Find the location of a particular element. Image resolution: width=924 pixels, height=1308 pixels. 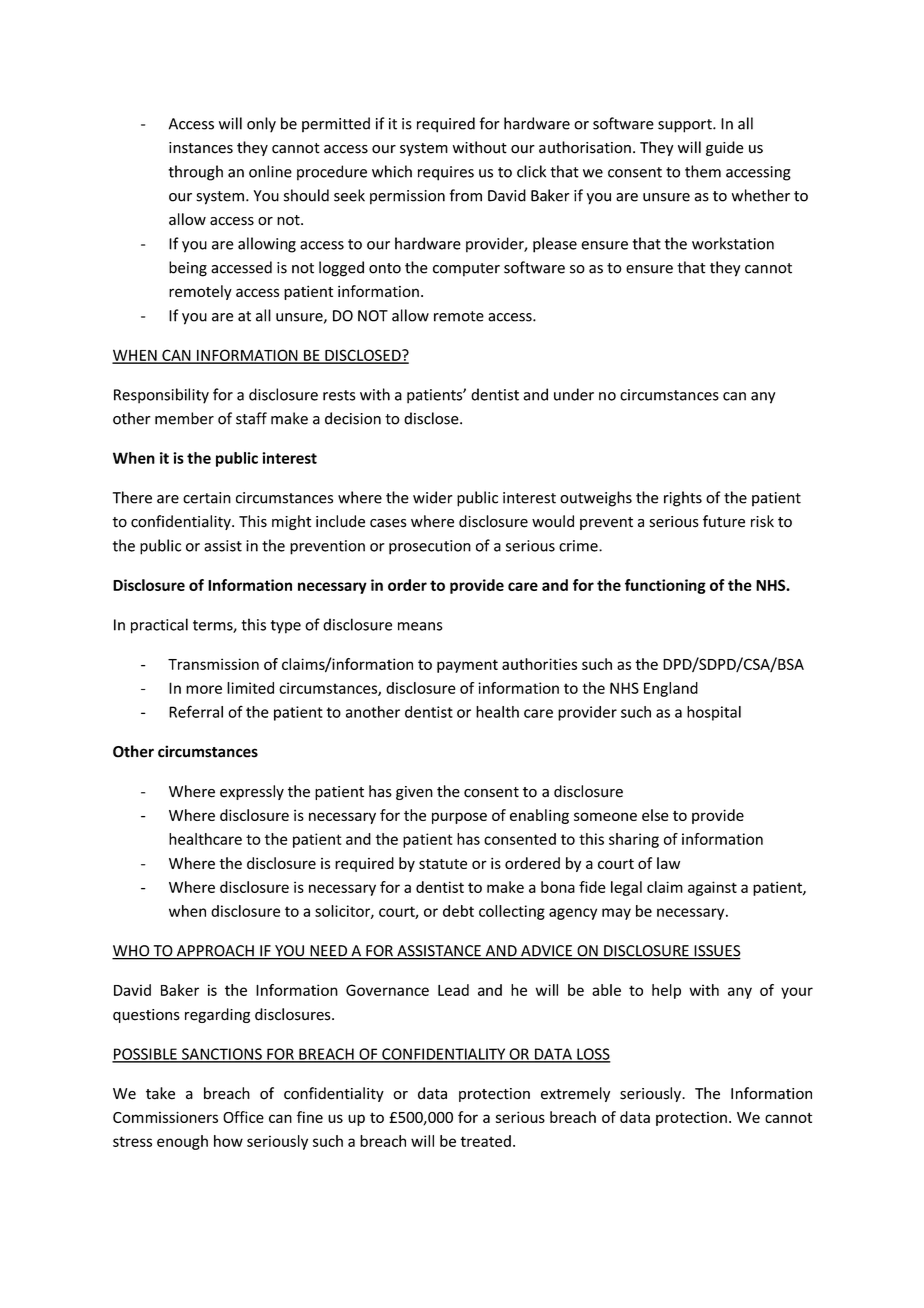

payment is located at coordinates (467, 666).
